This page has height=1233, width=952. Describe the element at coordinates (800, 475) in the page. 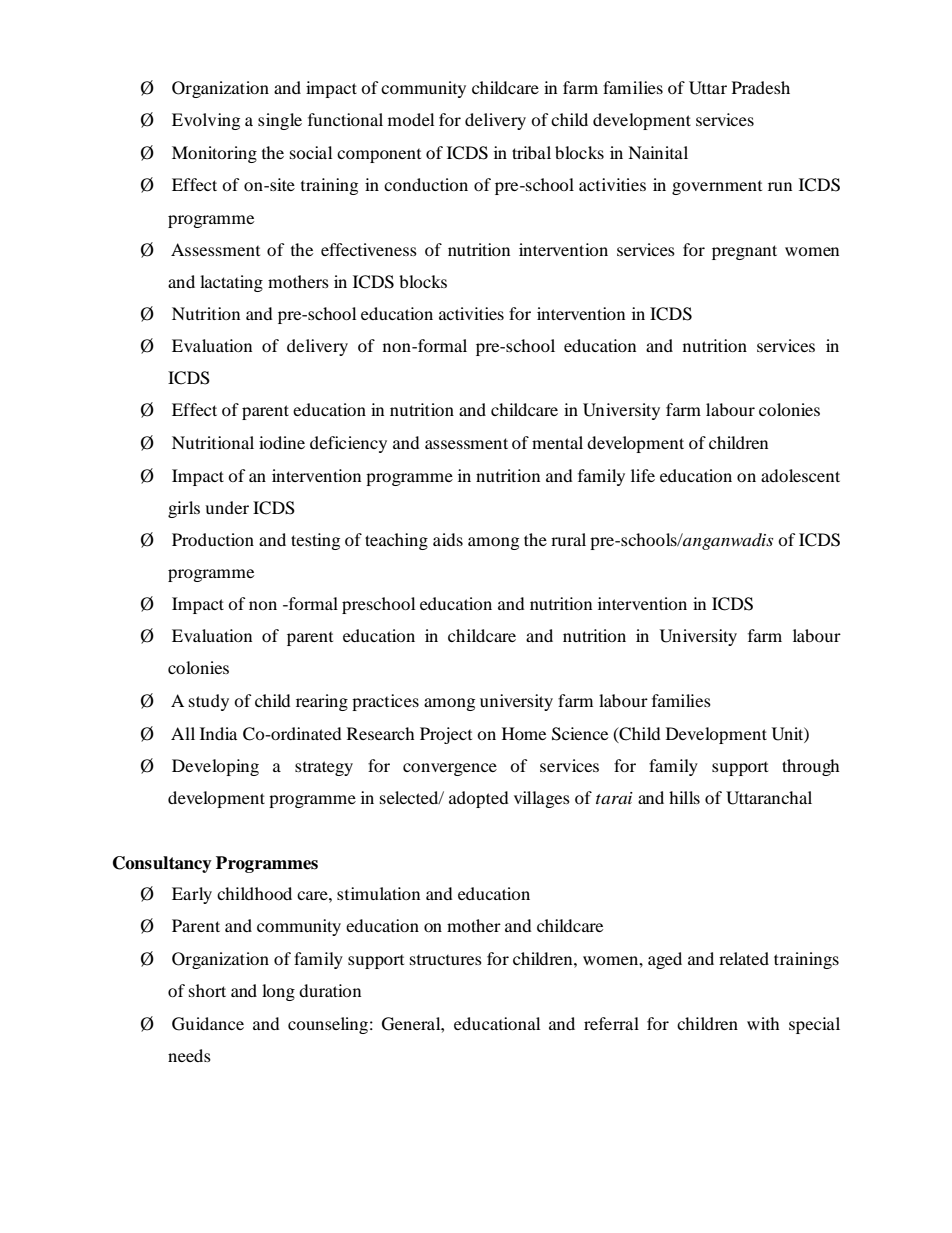

I see `adolescent` at that location.
